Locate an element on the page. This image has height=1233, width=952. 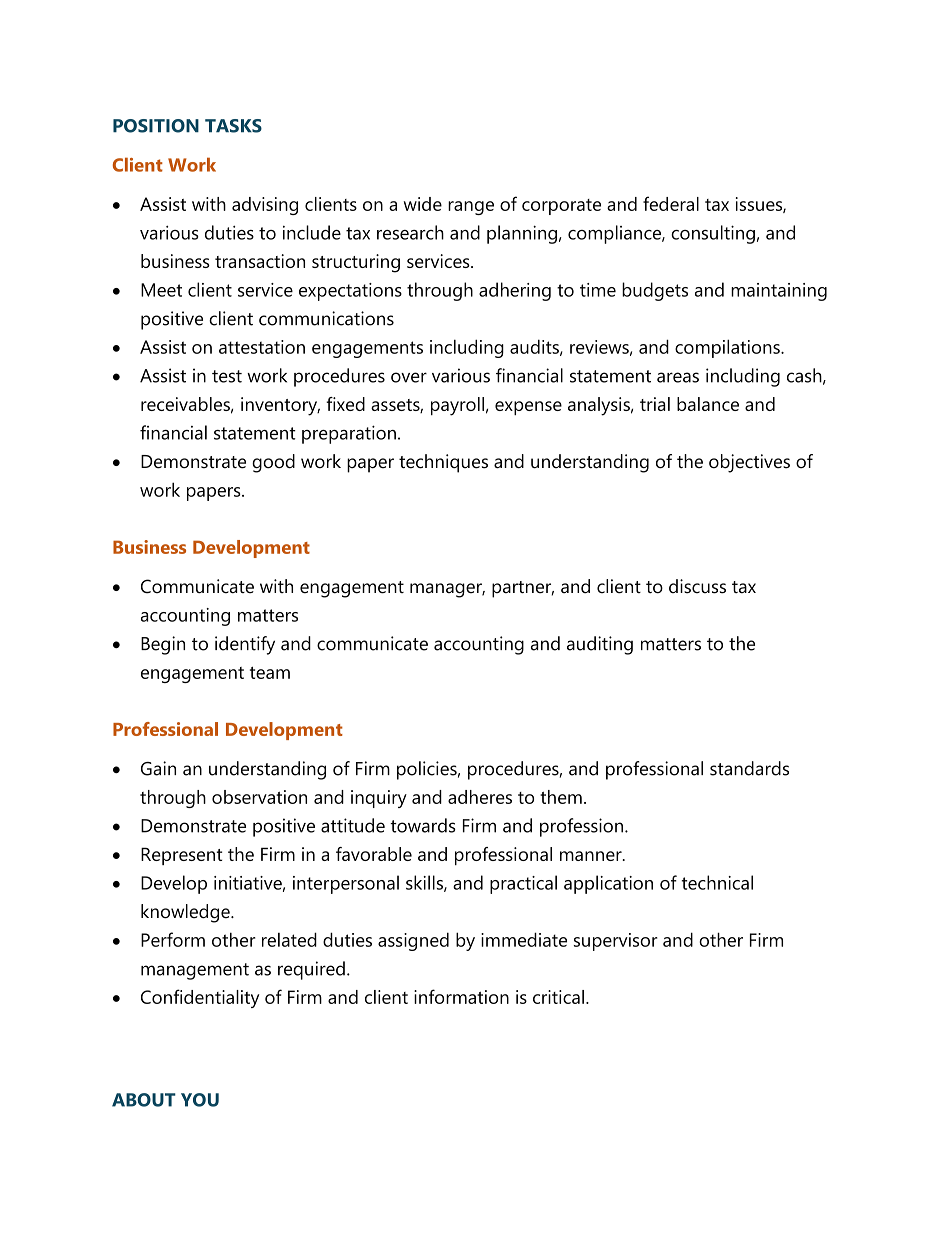
partner is located at coordinates (523, 589).
